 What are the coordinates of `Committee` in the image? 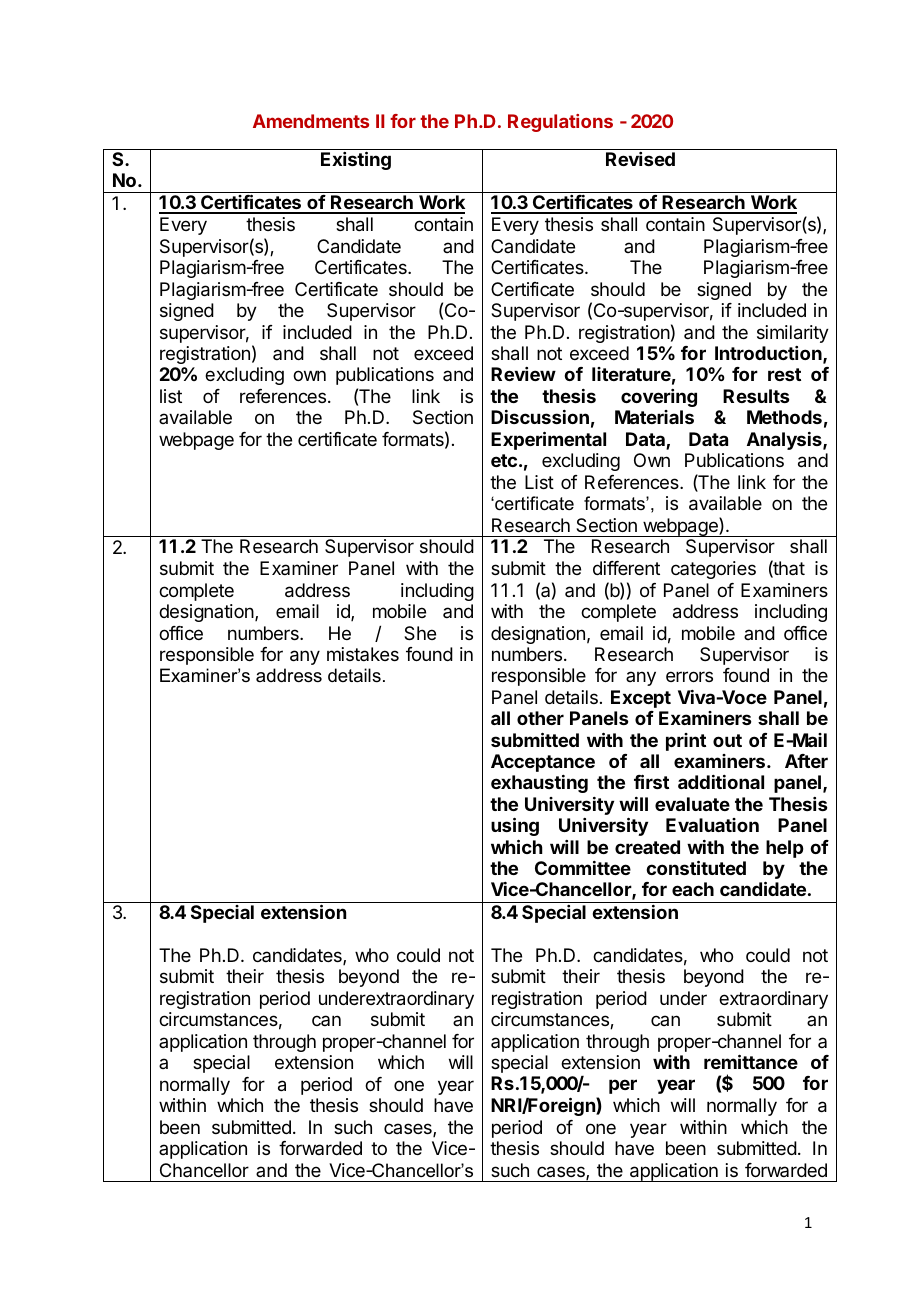 It's located at (583, 868).
